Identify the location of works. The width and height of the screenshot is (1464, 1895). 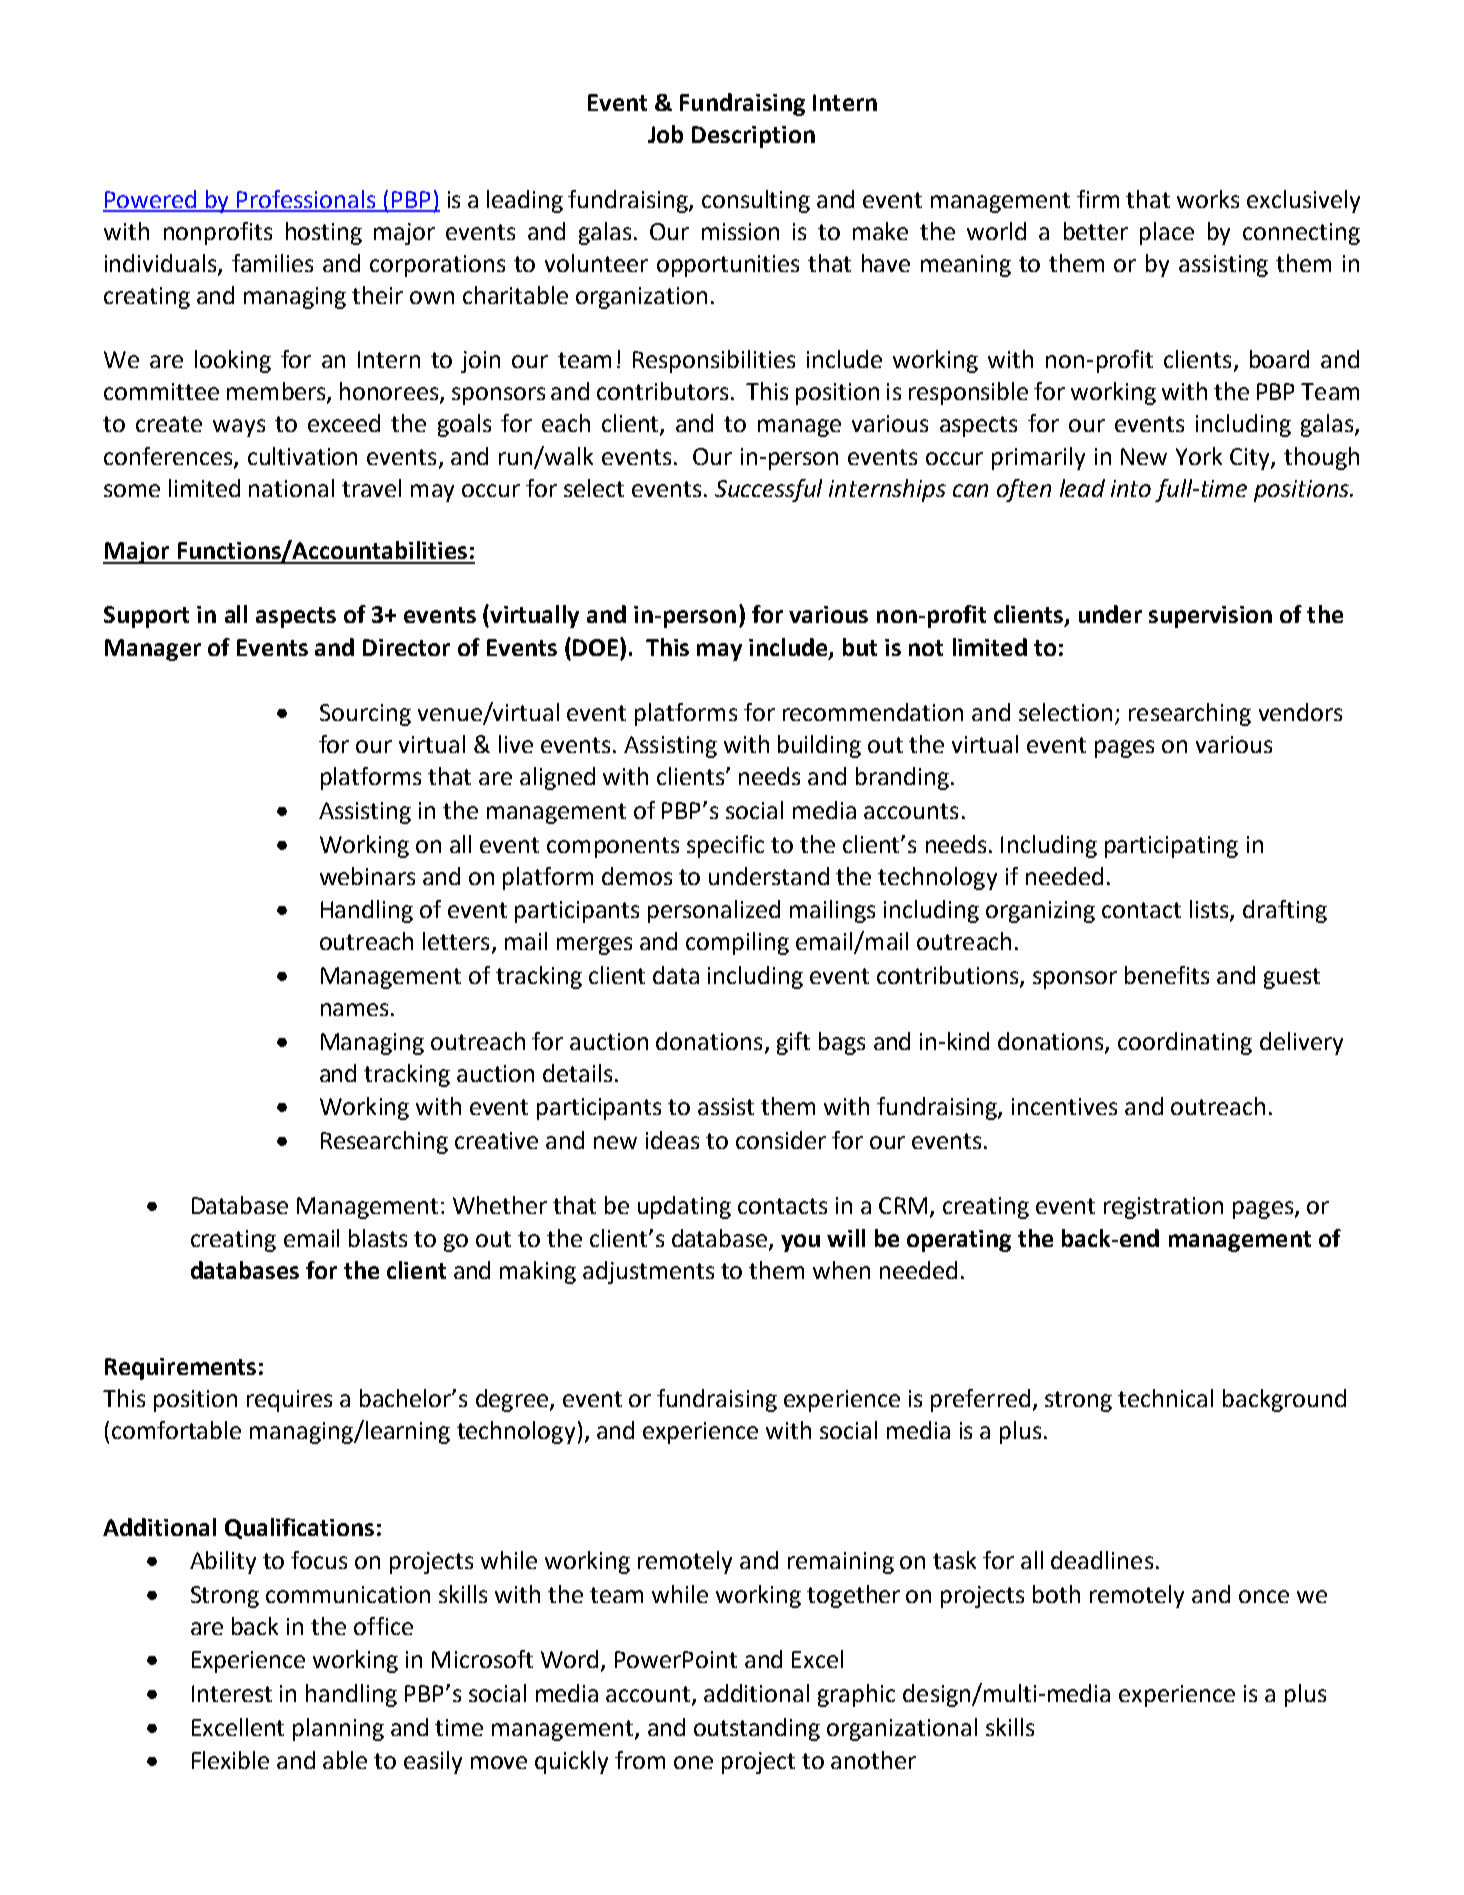
(1208, 199).
